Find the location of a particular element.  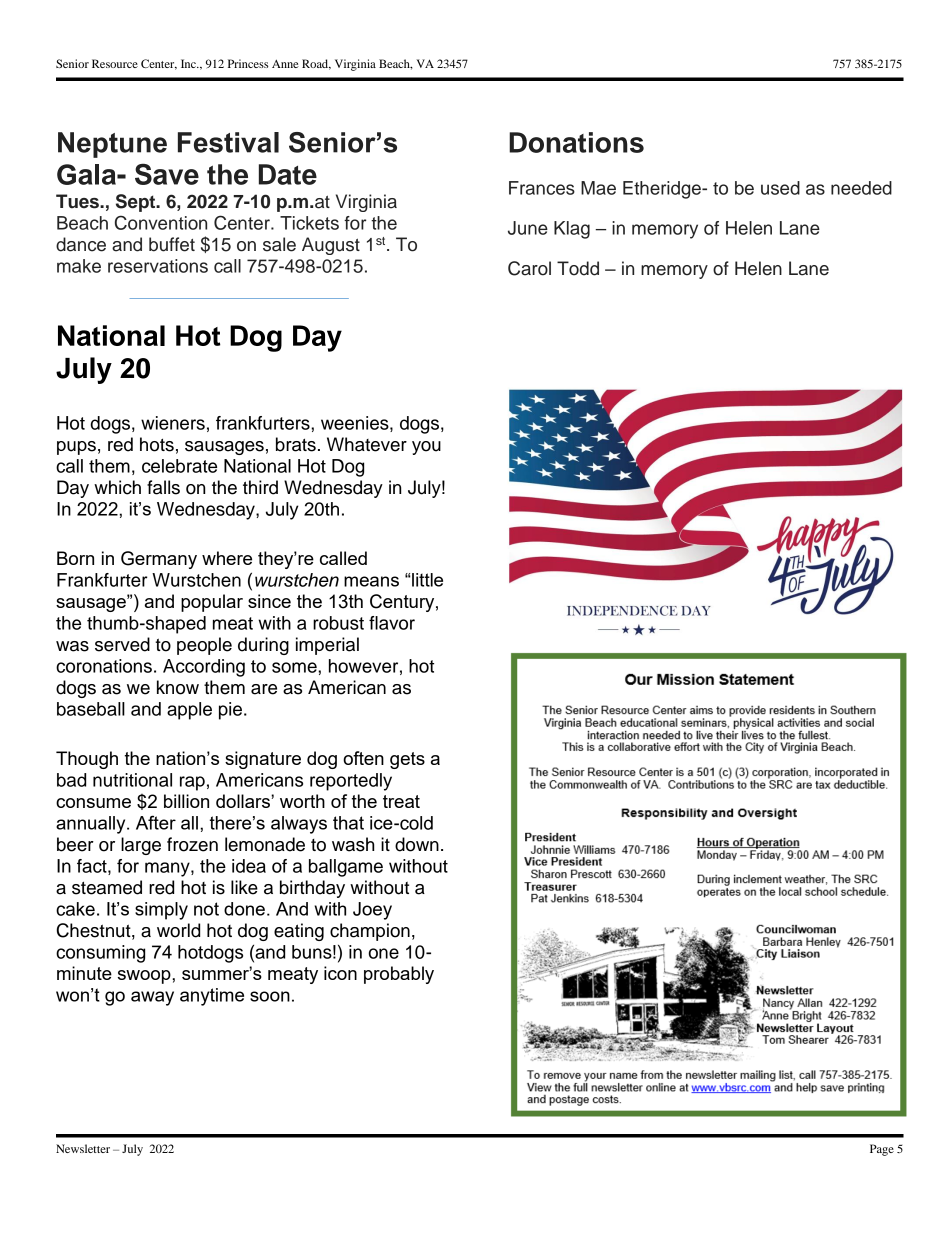

you is located at coordinates (426, 448).
